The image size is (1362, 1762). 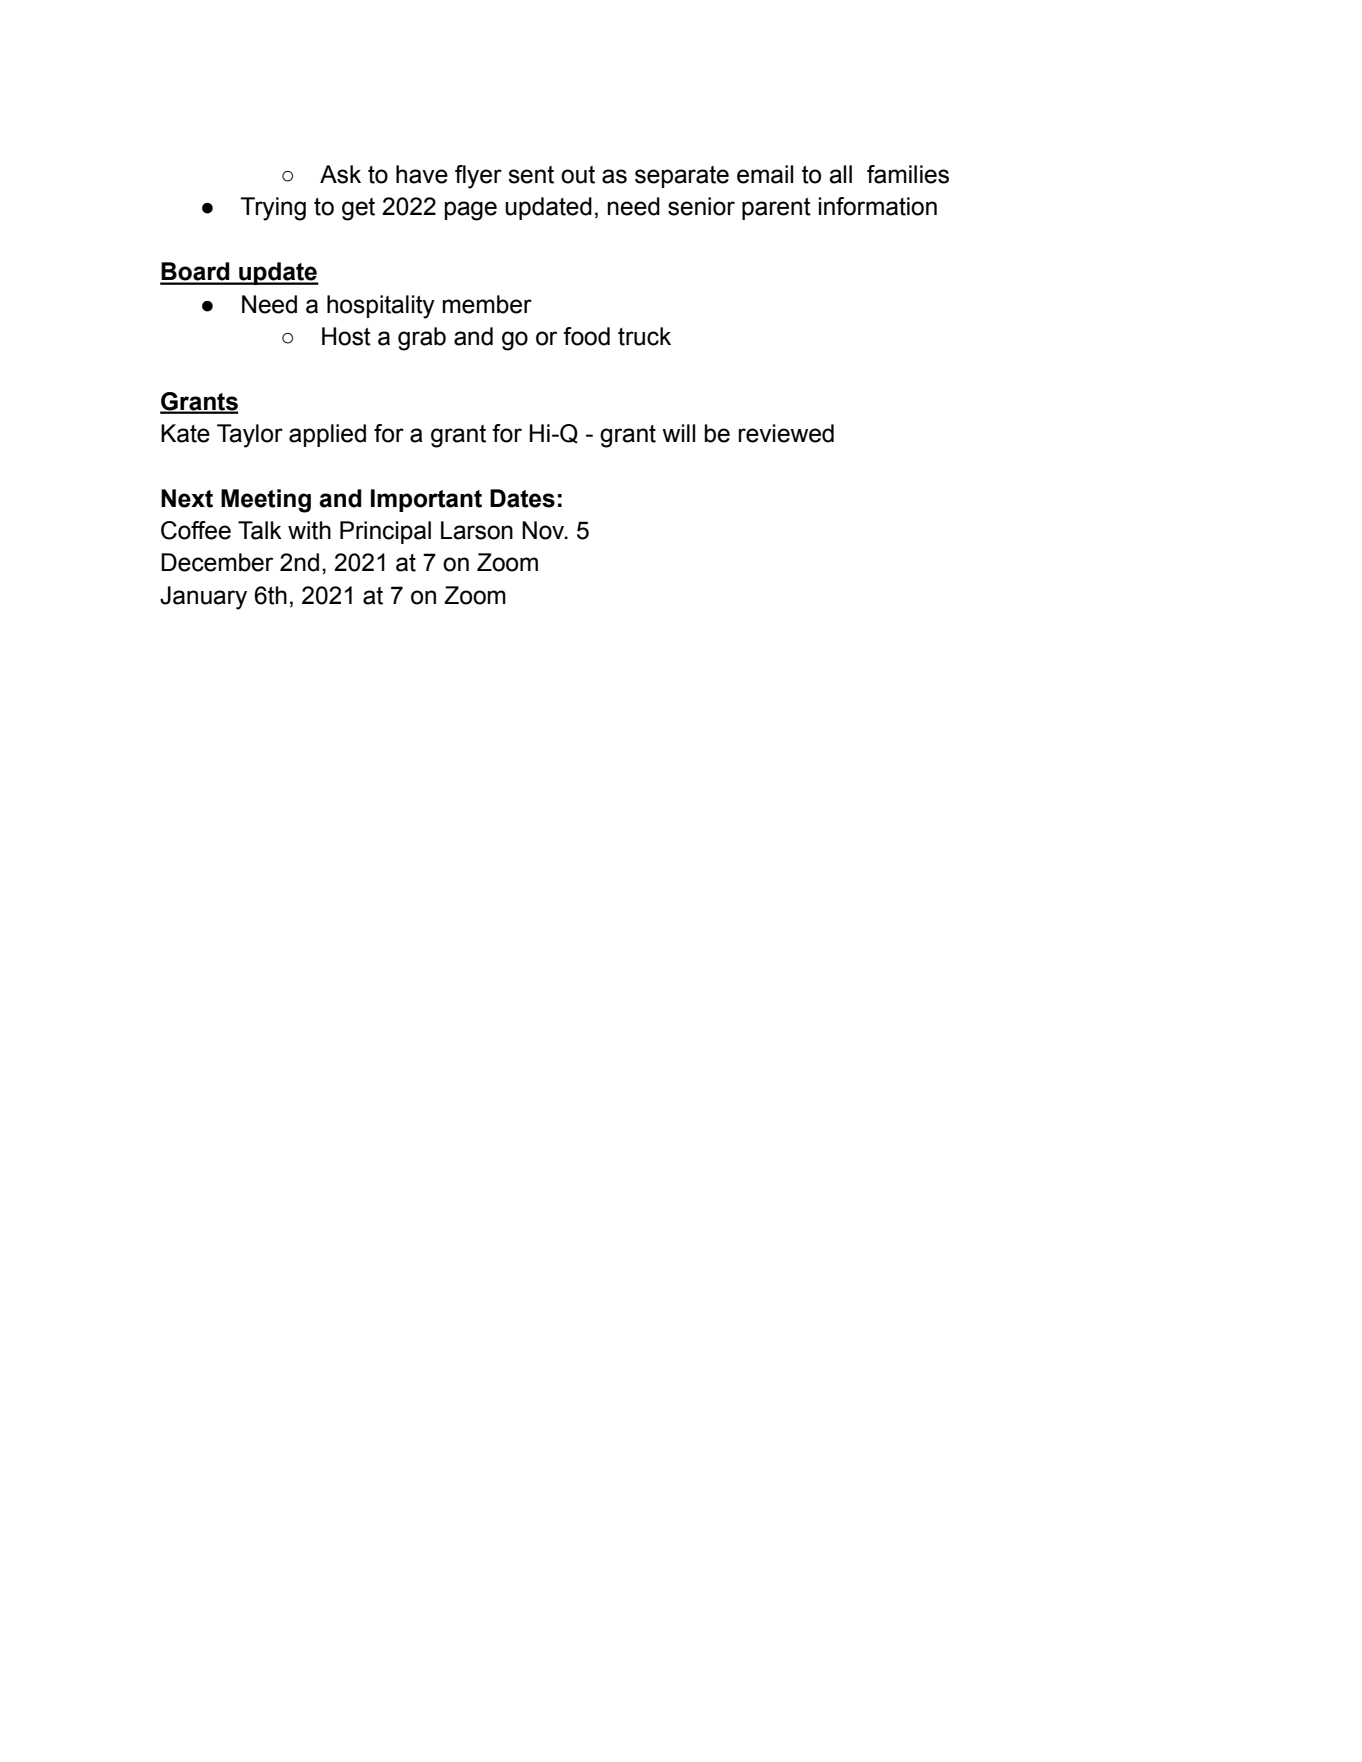 What do you see at coordinates (477, 530) in the page?
I see `Larson` at bounding box center [477, 530].
